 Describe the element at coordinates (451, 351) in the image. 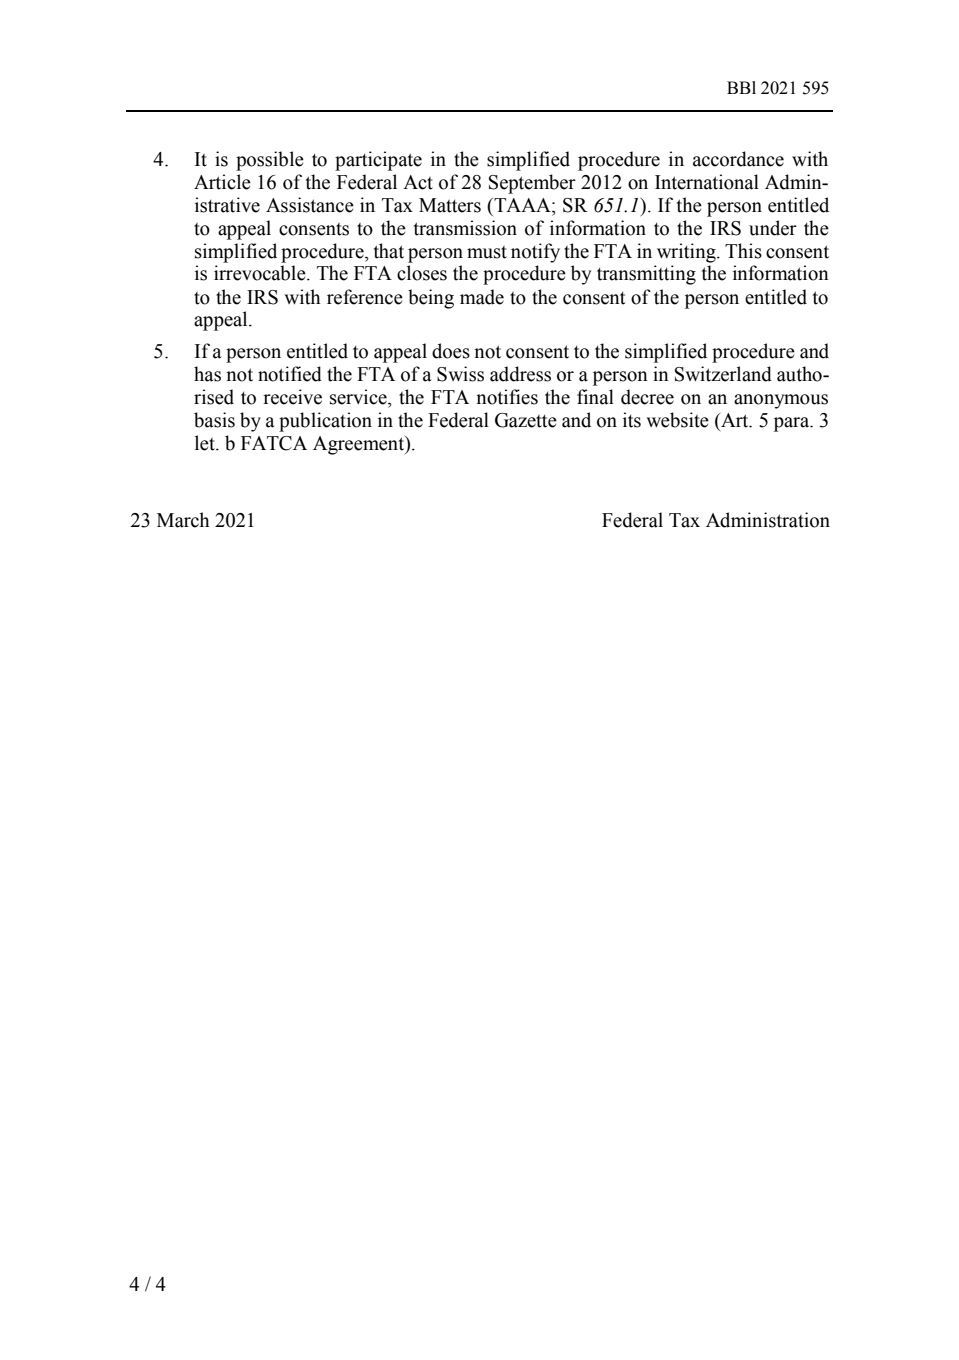

I see `does` at that location.
